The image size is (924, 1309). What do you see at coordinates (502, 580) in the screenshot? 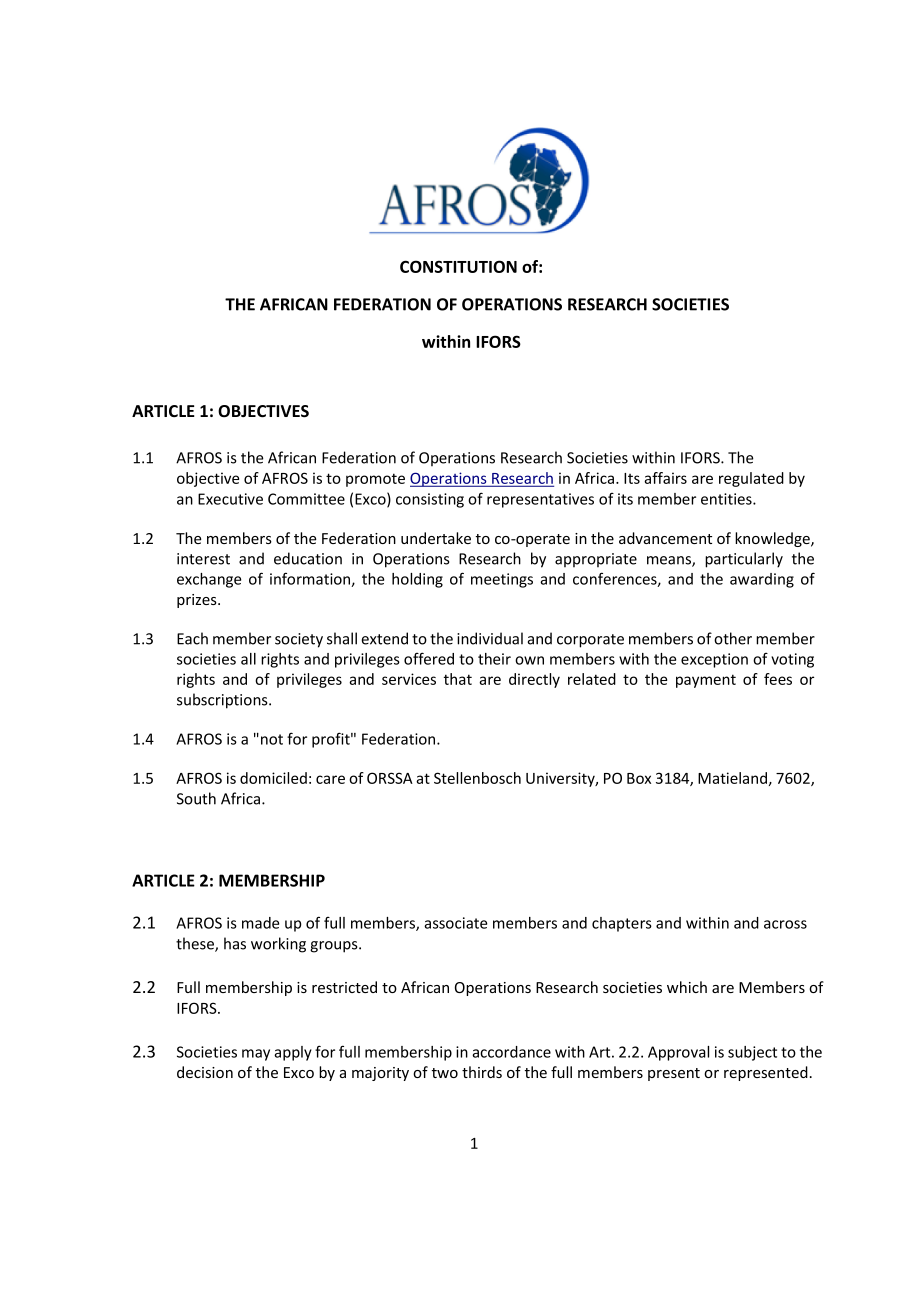
I see `meetings` at bounding box center [502, 580].
